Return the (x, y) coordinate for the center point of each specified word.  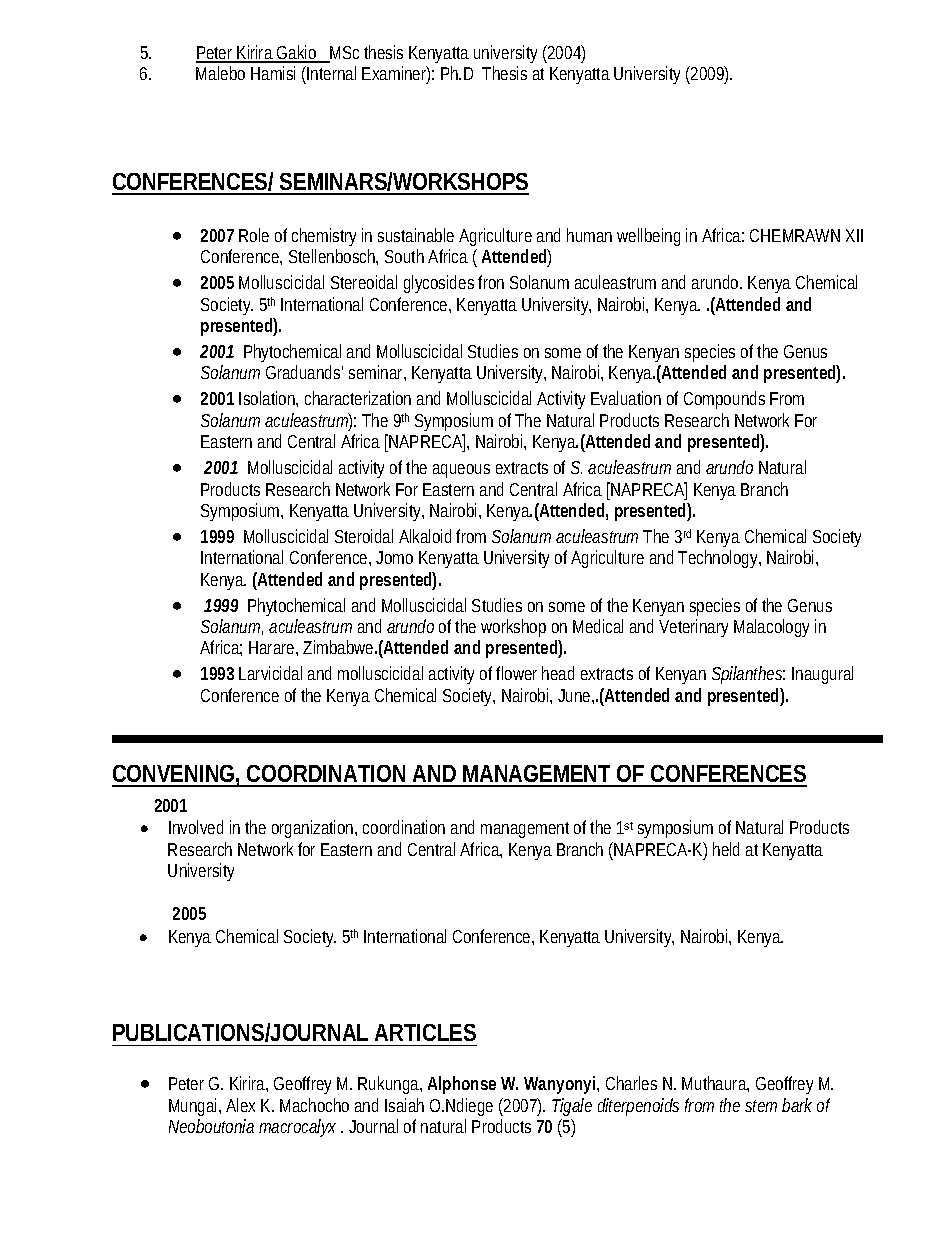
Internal (330, 75)
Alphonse (462, 1085)
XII (854, 235)
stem (761, 1106)
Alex (240, 1105)
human (589, 235)
